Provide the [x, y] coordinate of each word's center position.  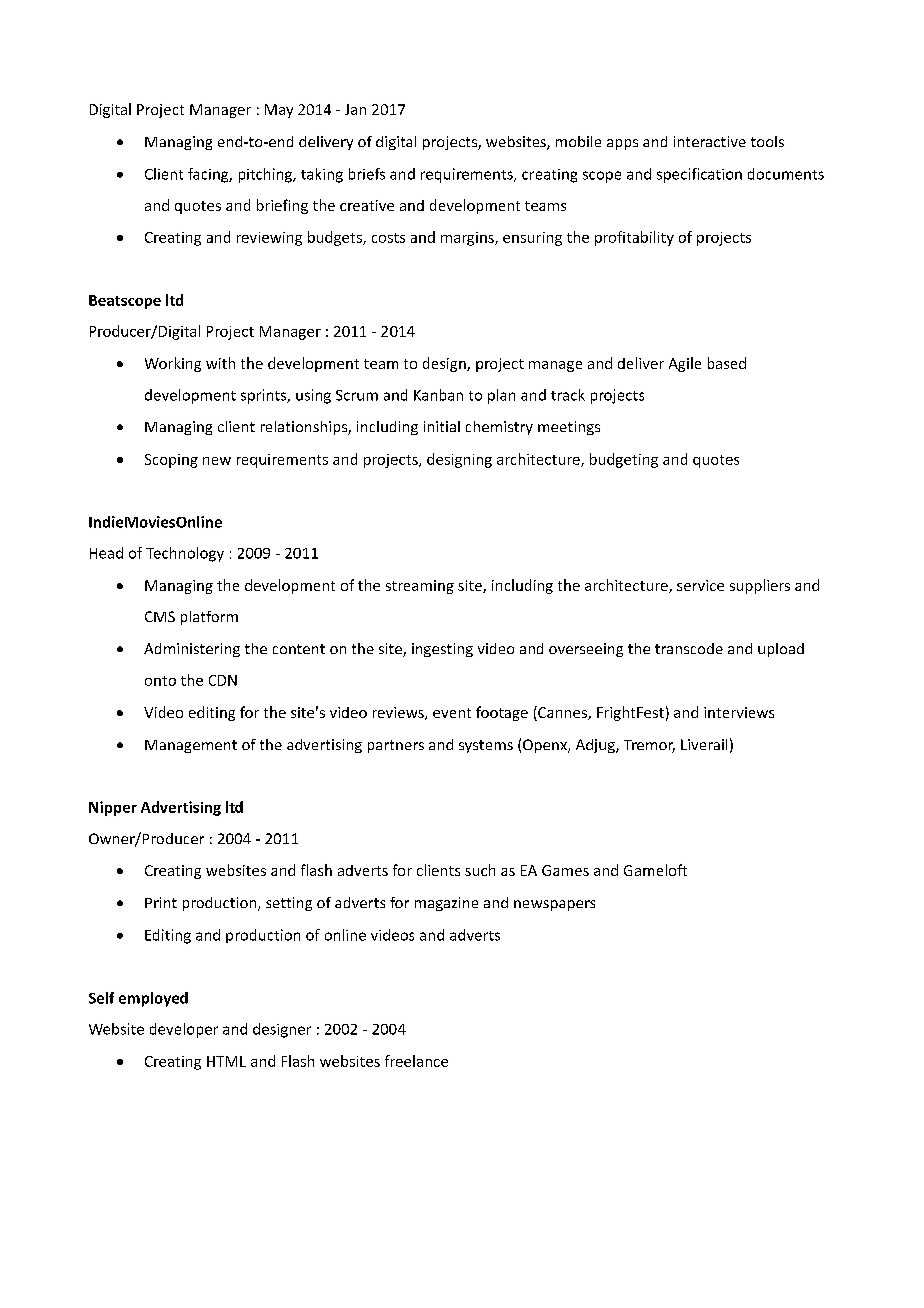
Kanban [438, 395]
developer [184, 1030]
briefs [367, 174]
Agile [685, 364]
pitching [267, 175]
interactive [710, 141]
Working [173, 364]
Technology [185, 554]
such [480, 870]
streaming [420, 587]
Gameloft [655, 870]
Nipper [113, 808]
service [700, 585]
